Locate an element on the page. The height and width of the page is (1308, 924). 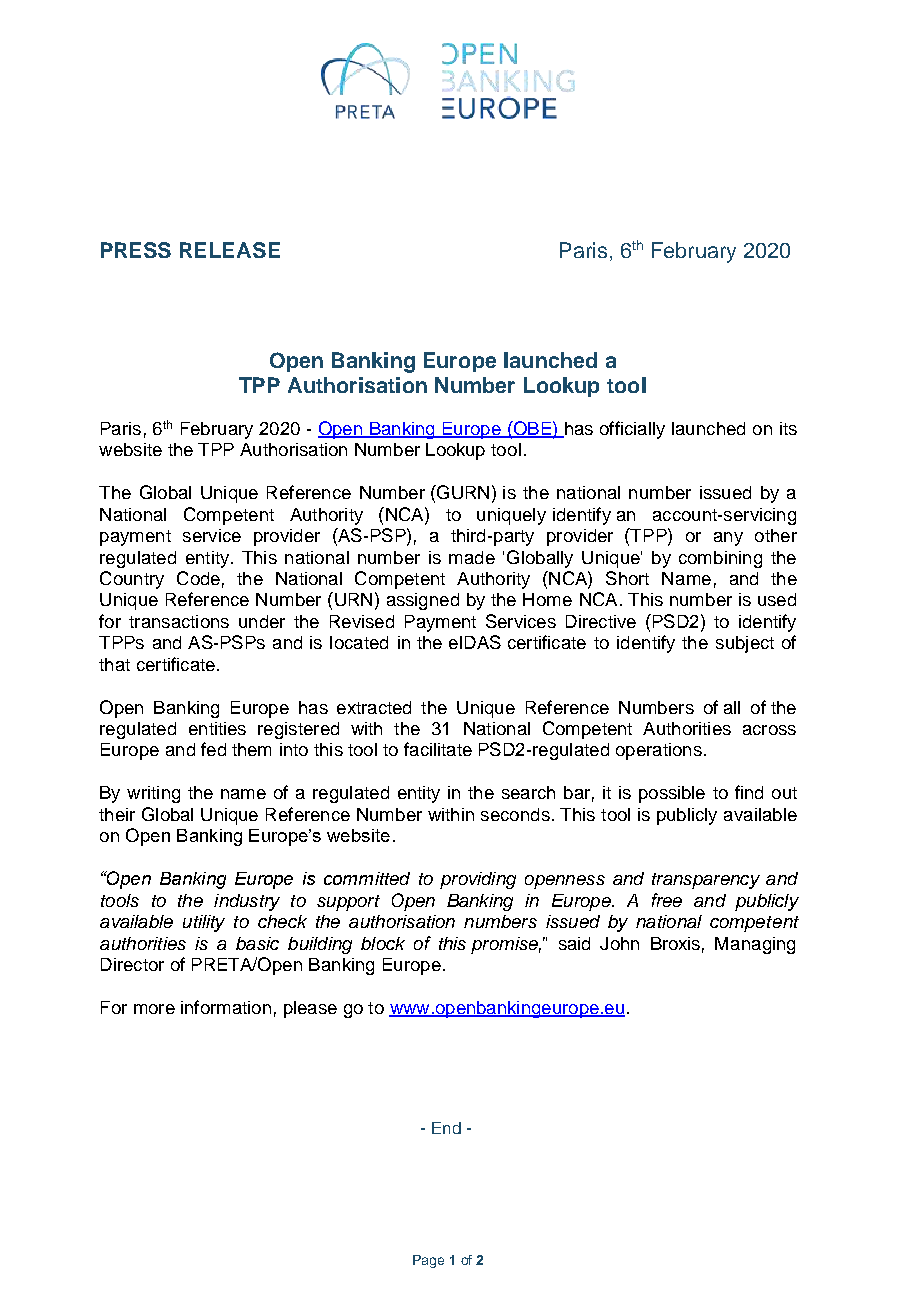
Page is located at coordinates (428, 1261).
